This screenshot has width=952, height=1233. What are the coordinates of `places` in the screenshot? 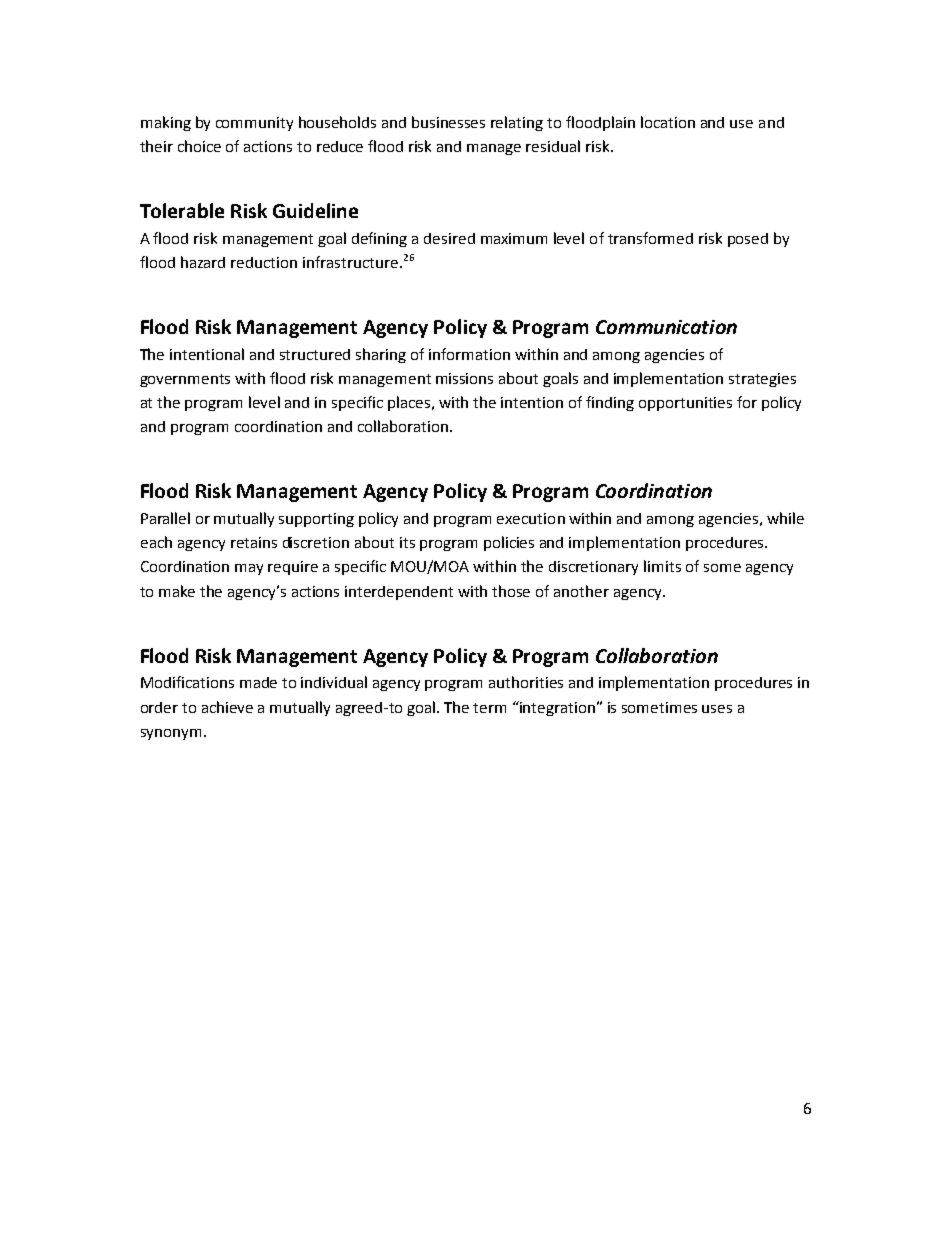 It's located at (410, 403).
